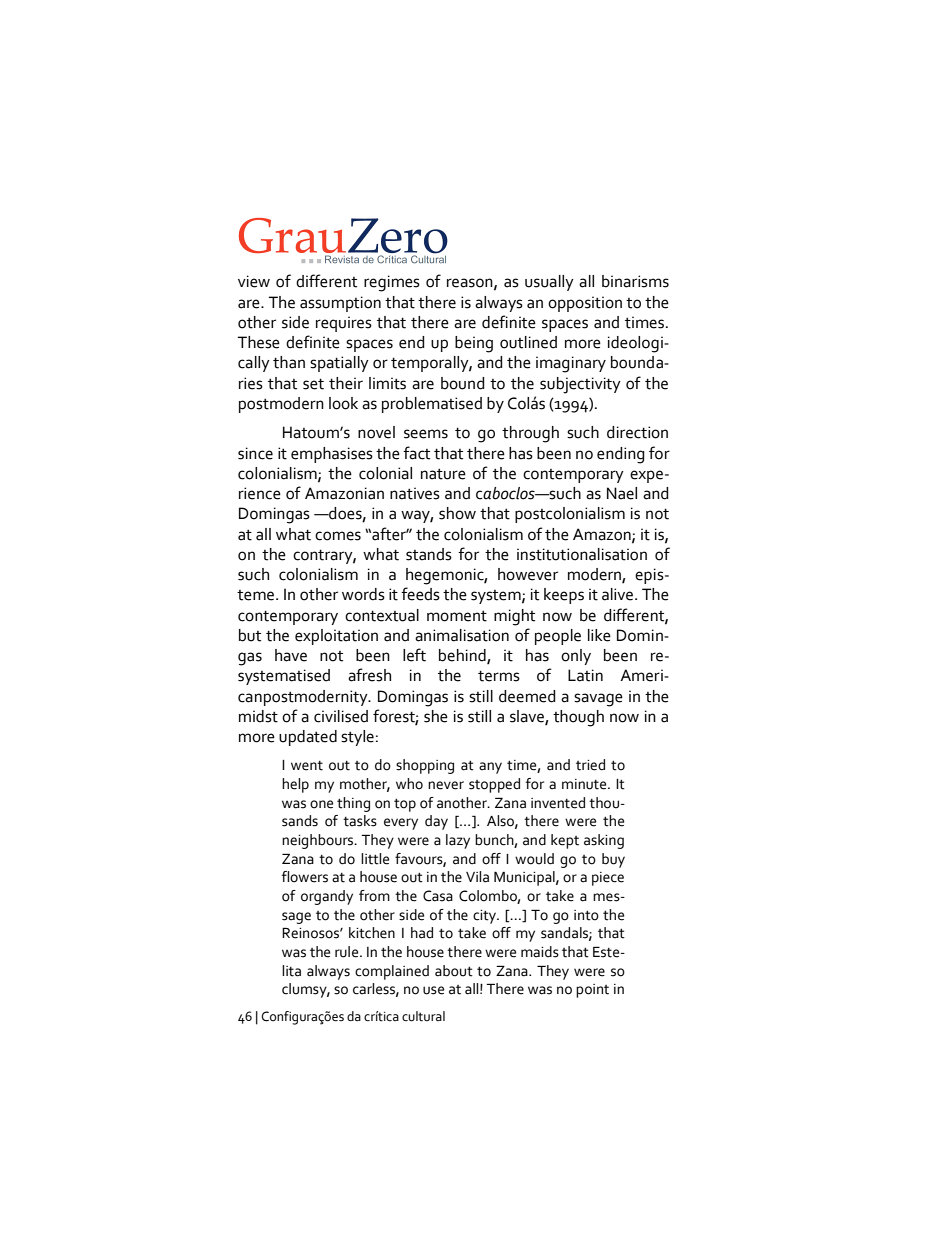  Describe the element at coordinates (340, 304) in the screenshot. I see `assumption` at that location.
